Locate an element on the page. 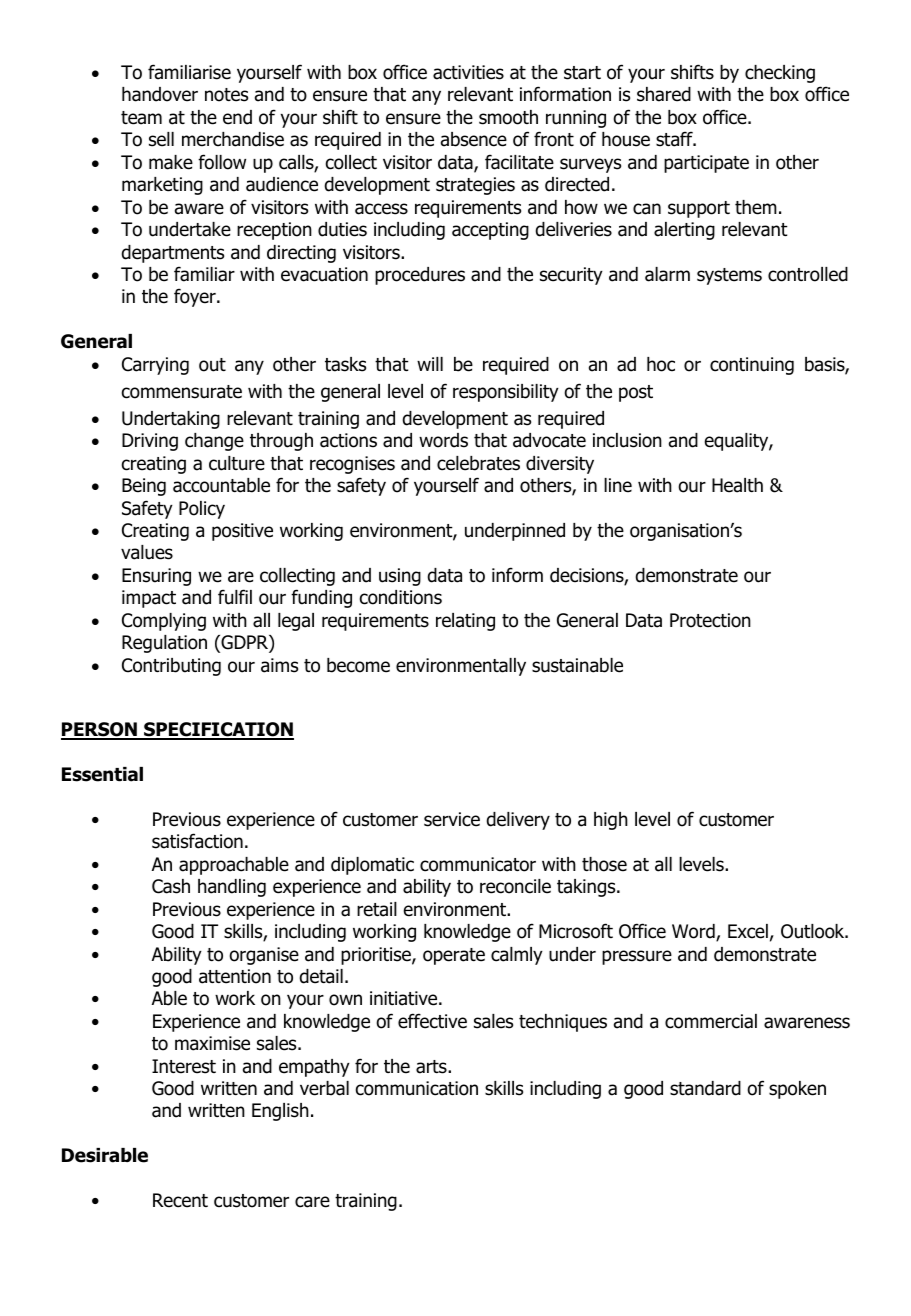 Image resolution: width=911 pixels, height=1316 pixels. Recent is located at coordinates (180, 1200).
